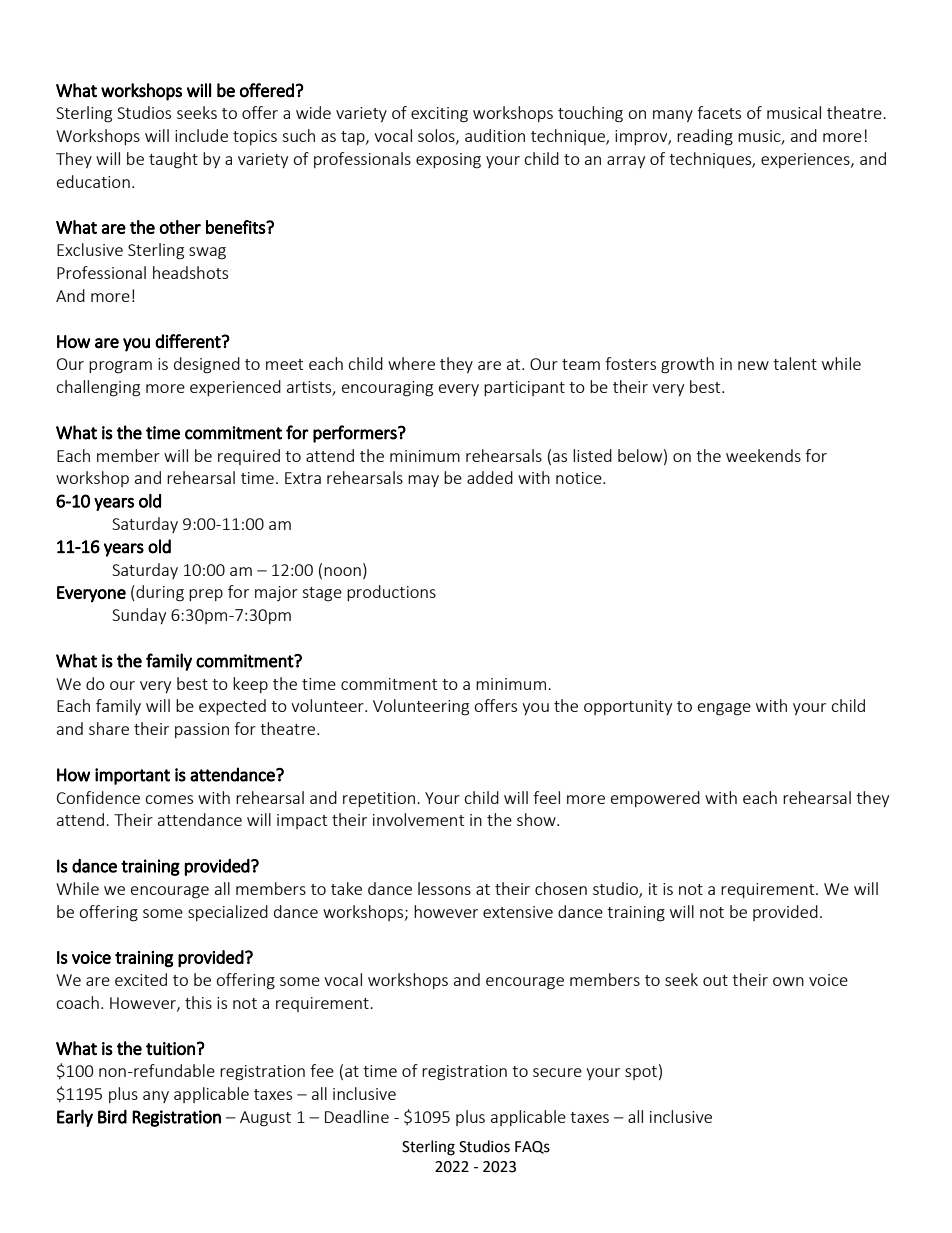 The image size is (952, 1233). What do you see at coordinates (391, 593) in the document?
I see `productions` at bounding box center [391, 593].
